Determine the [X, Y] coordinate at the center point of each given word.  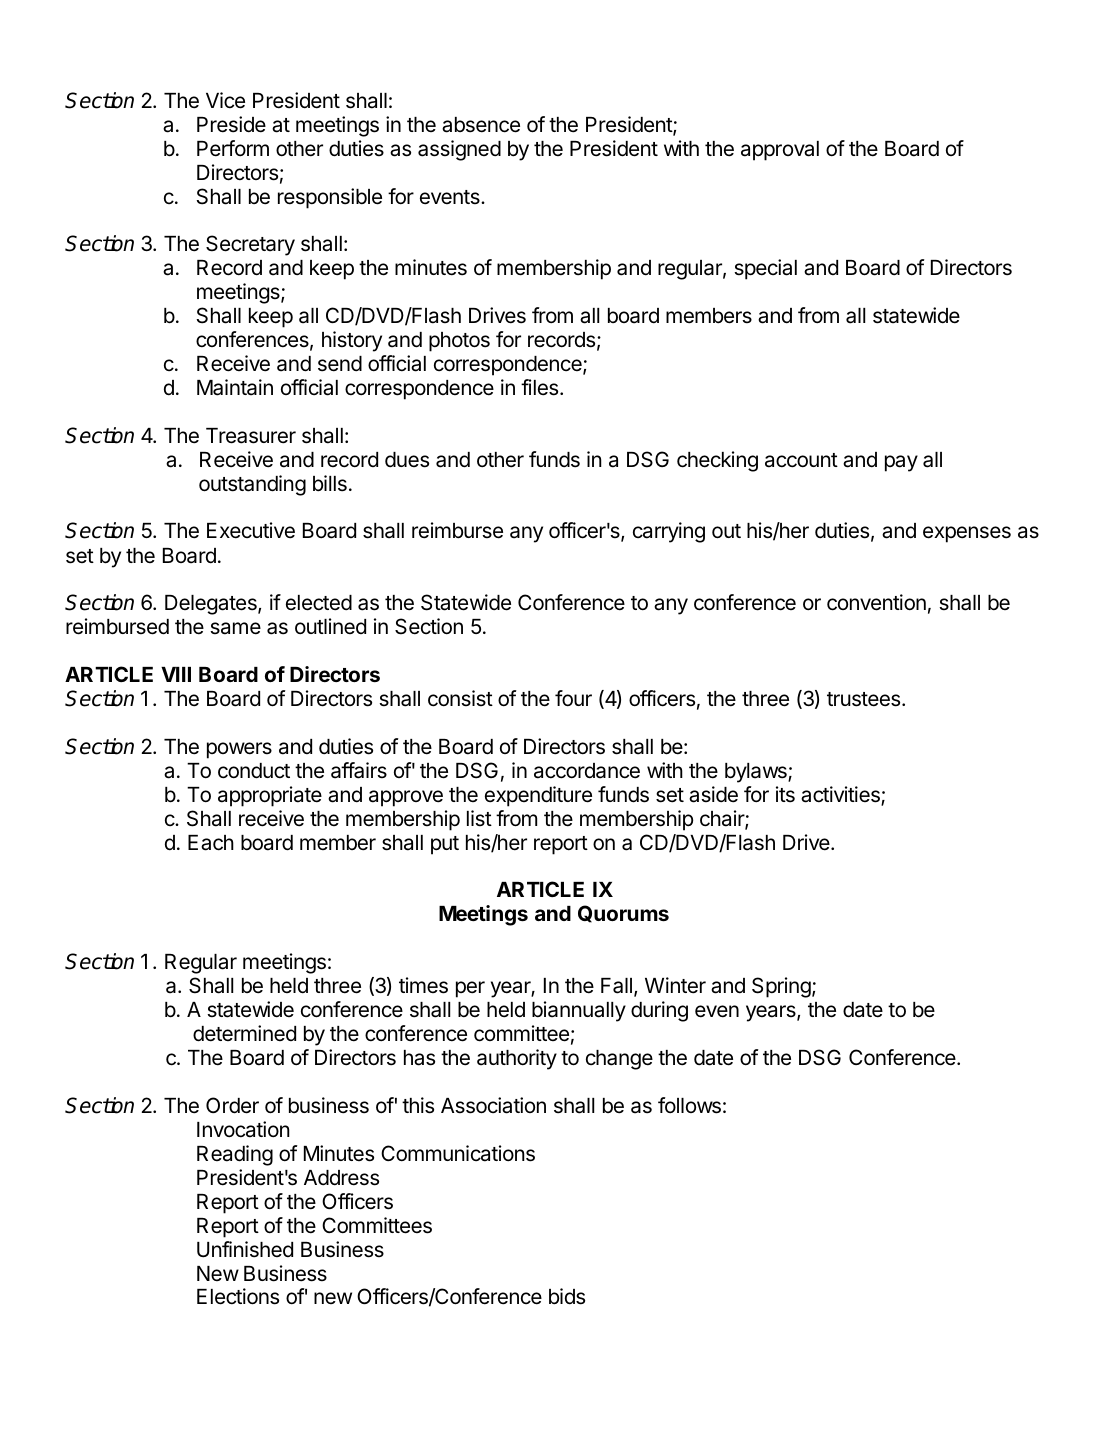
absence [481, 125]
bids [567, 1296]
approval [780, 151]
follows [689, 1105]
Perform [233, 148]
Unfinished [245, 1249]
